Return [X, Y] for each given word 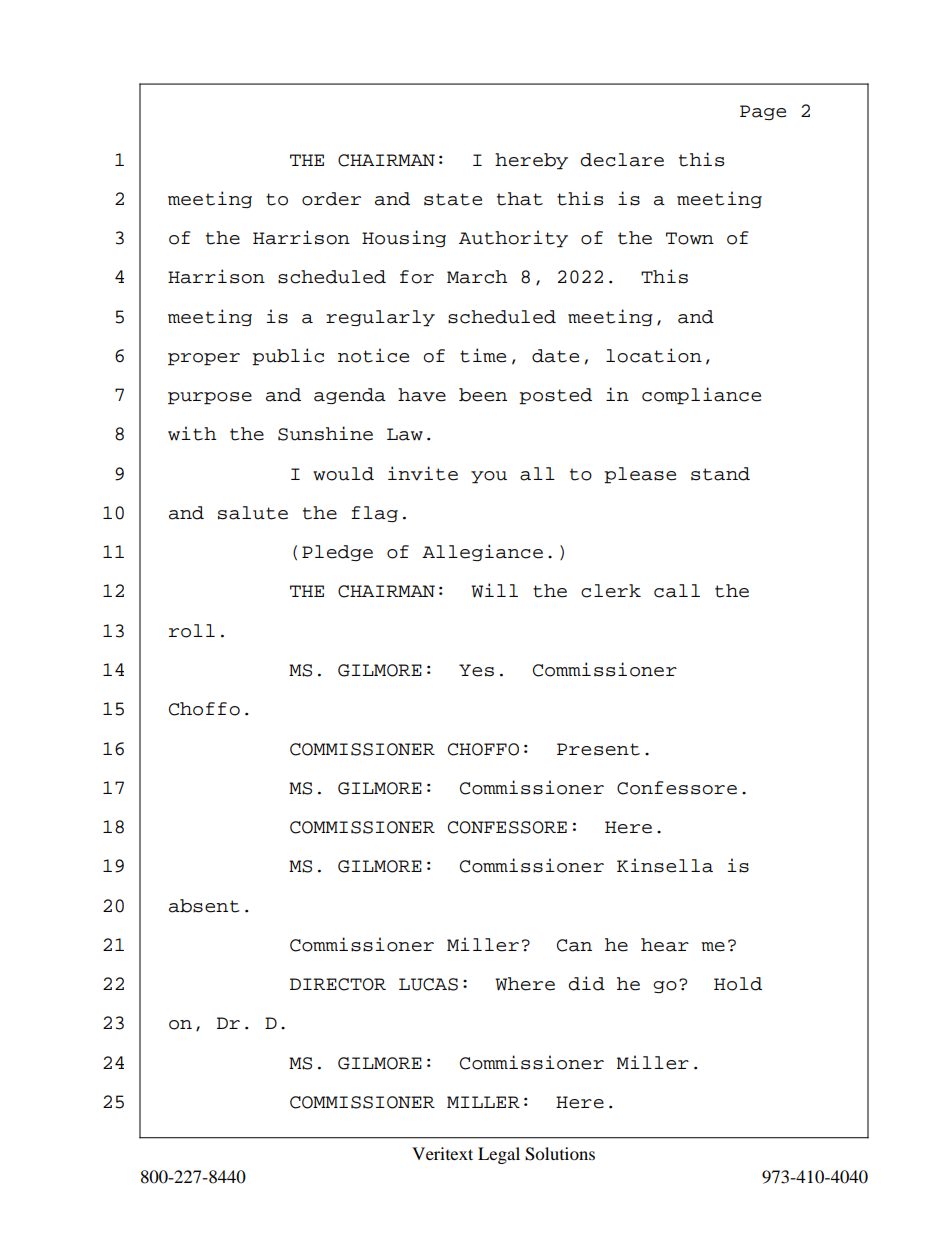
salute [253, 513]
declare [622, 160]
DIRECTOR [338, 984]
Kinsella [665, 865]
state [453, 199]
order [331, 199]
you [489, 477]
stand [720, 474]
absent [204, 906]
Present [598, 749]
